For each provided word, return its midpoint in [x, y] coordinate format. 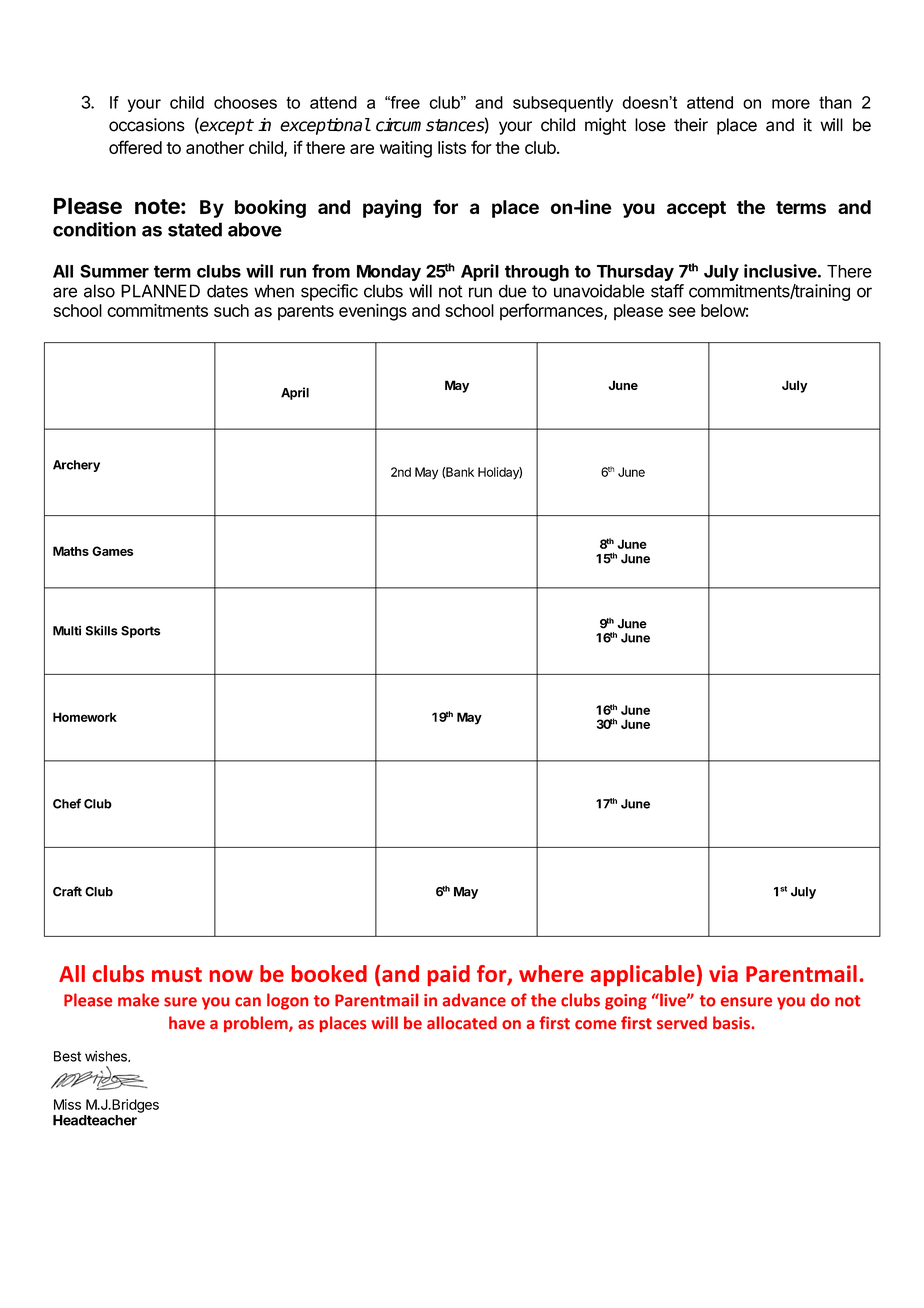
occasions [147, 125]
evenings [373, 312]
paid [449, 975]
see [682, 312]
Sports [140, 632]
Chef [67, 803]
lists [452, 147]
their [691, 125]
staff [667, 291]
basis [732, 1022]
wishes [107, 1056]
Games [113, 551]
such [231, 310]
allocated [462, 1022]
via [723, 973]
